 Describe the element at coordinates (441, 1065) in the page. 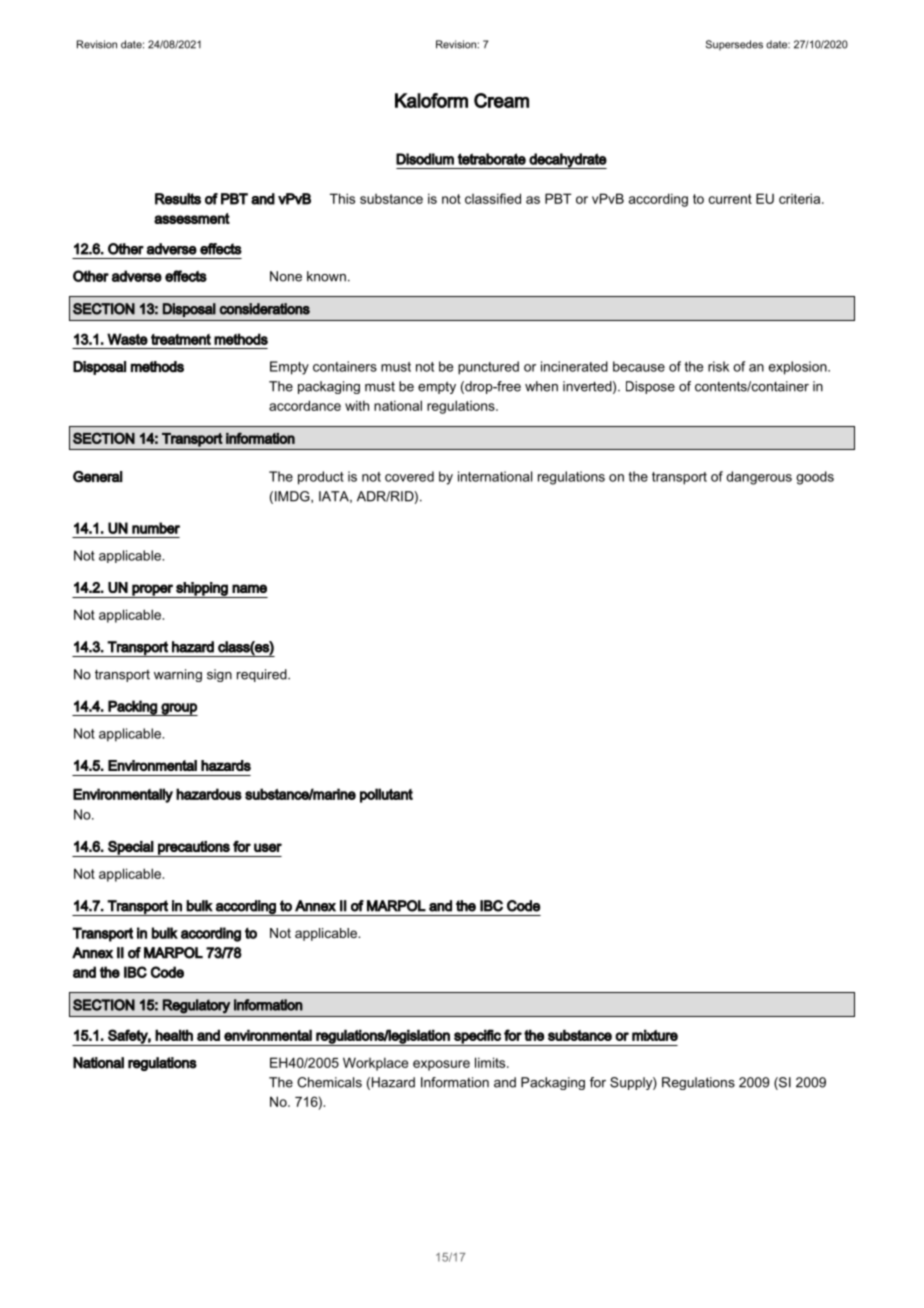

I see `exposure` at that location.
